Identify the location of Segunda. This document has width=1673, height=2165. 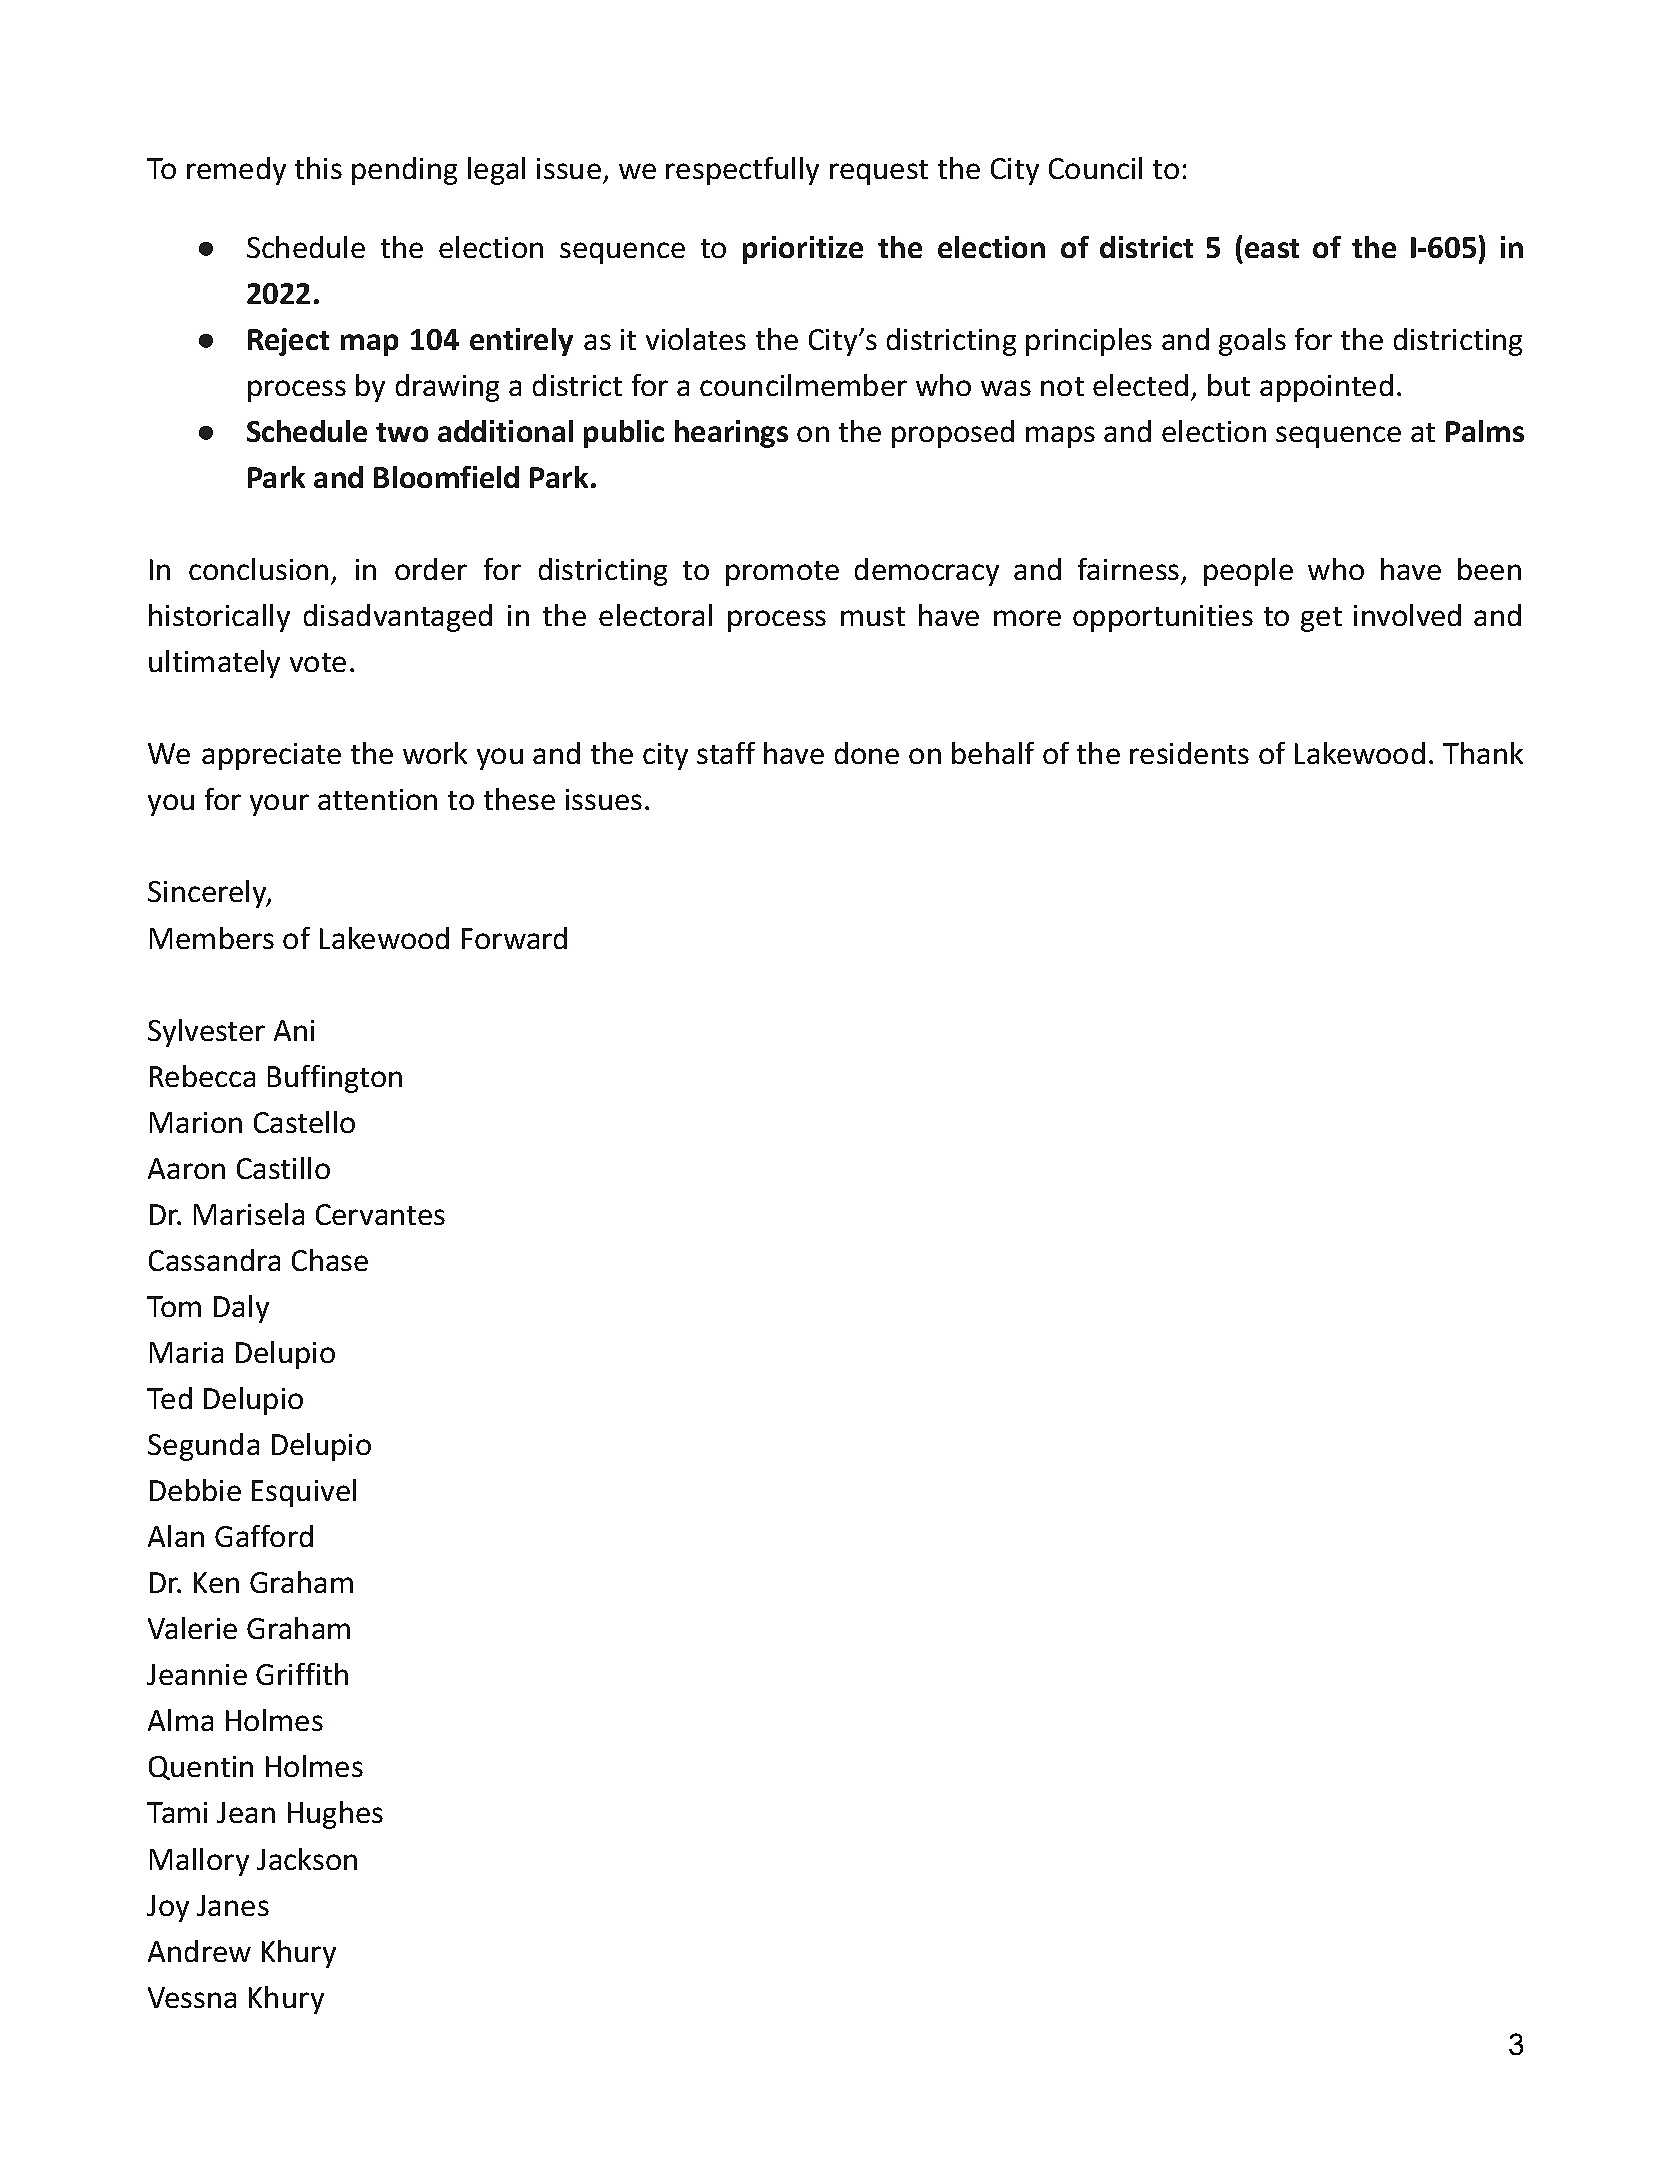
(203, 1447).
